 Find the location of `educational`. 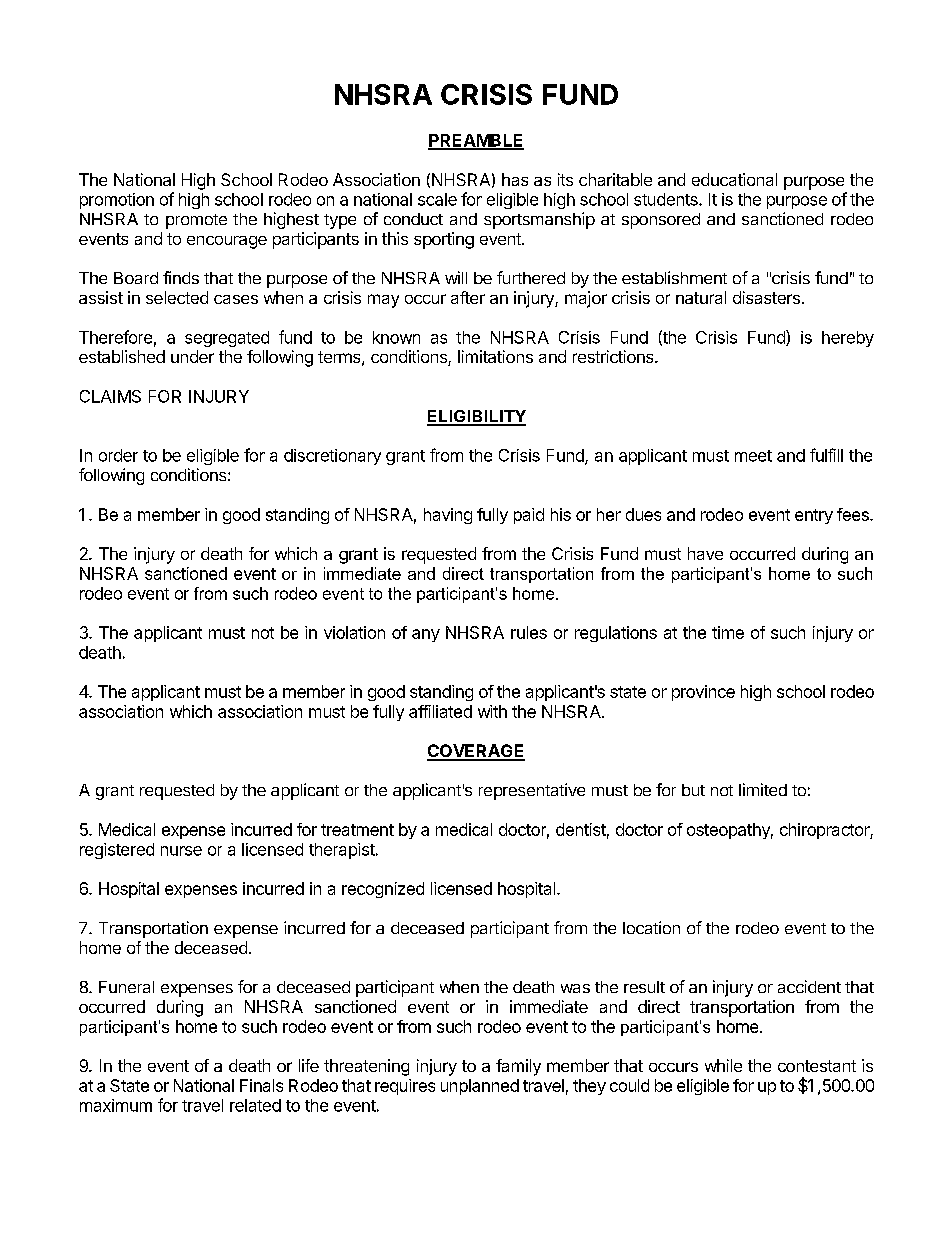

educational is located at coordinates (734, 179).
